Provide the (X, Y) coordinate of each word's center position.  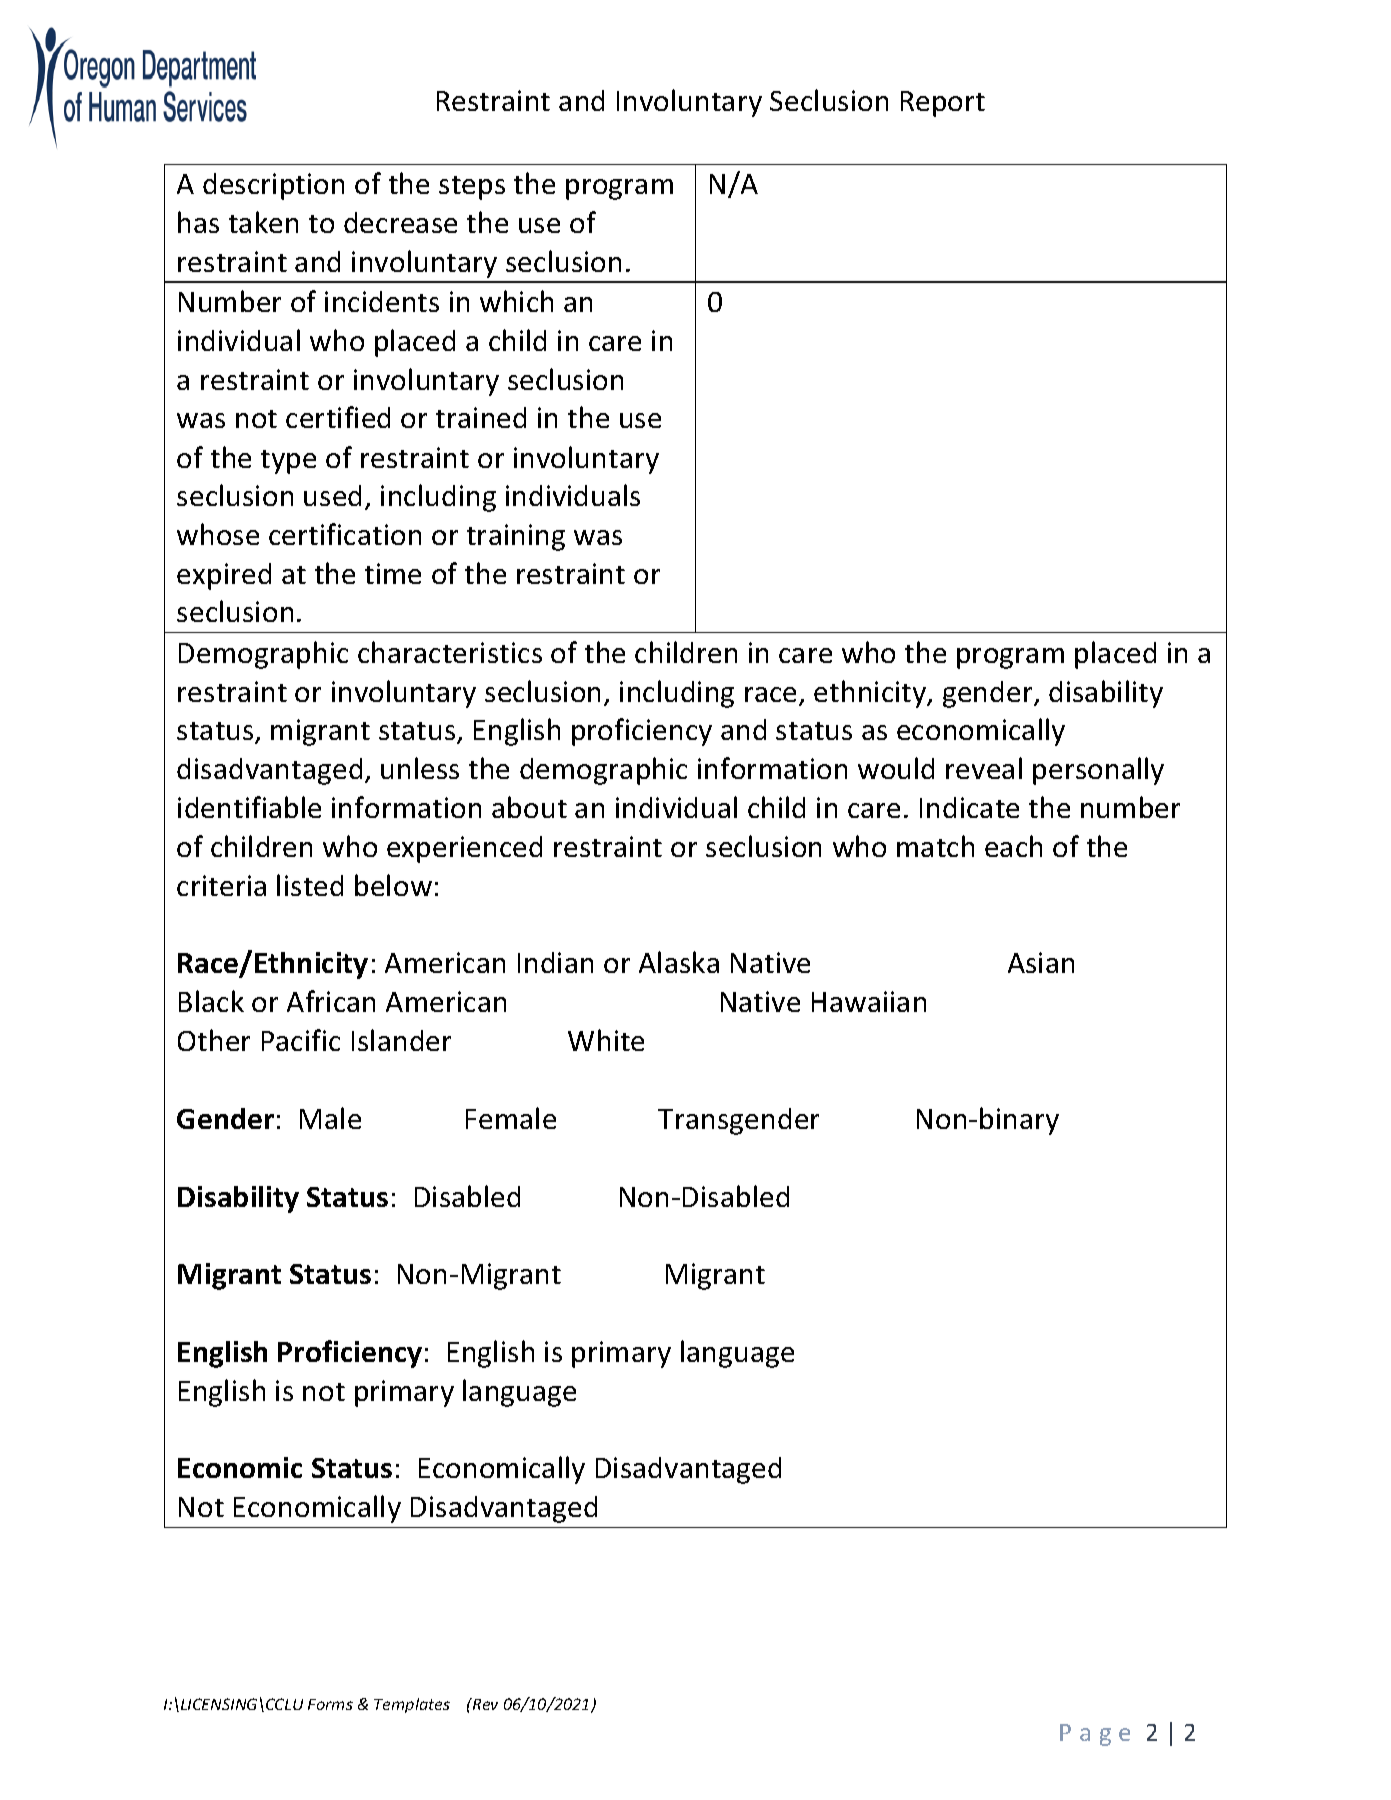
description (273, 186)
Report (943, 104)
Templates (412, 1705)
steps (472, 188)
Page (1095, 1735)
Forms (330, 1704)
